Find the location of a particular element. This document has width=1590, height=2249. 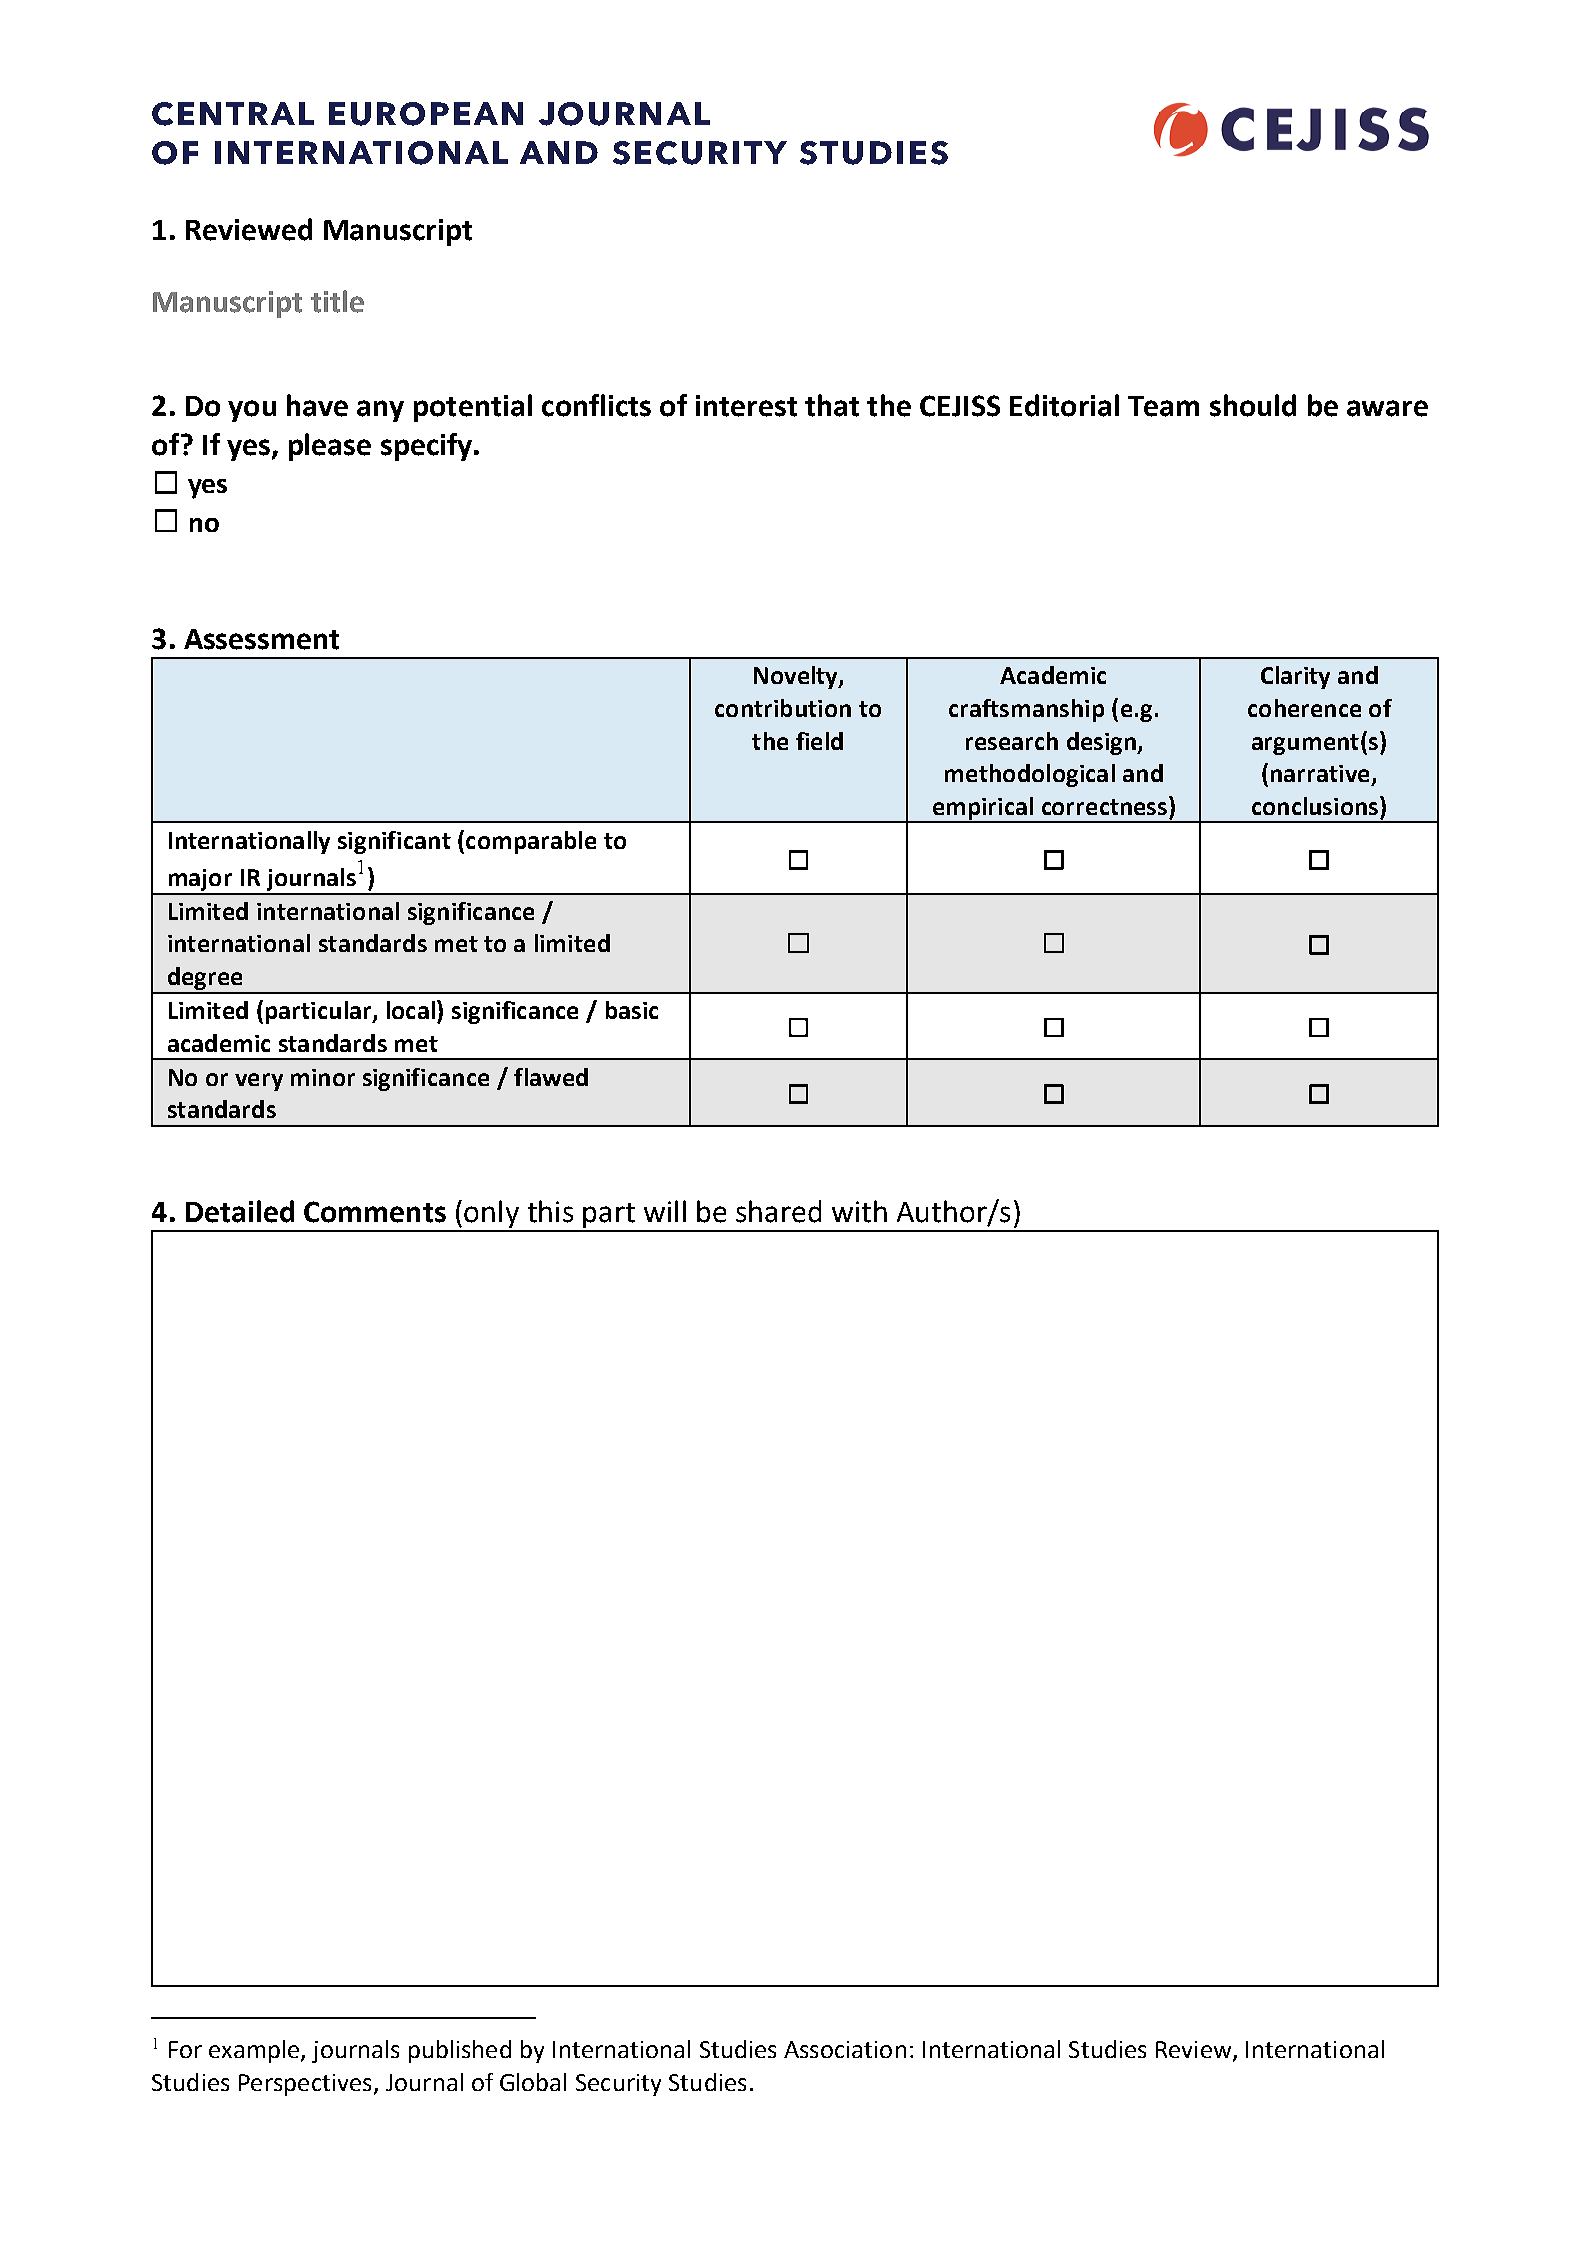

should is located at coordinates (1253, 405).
